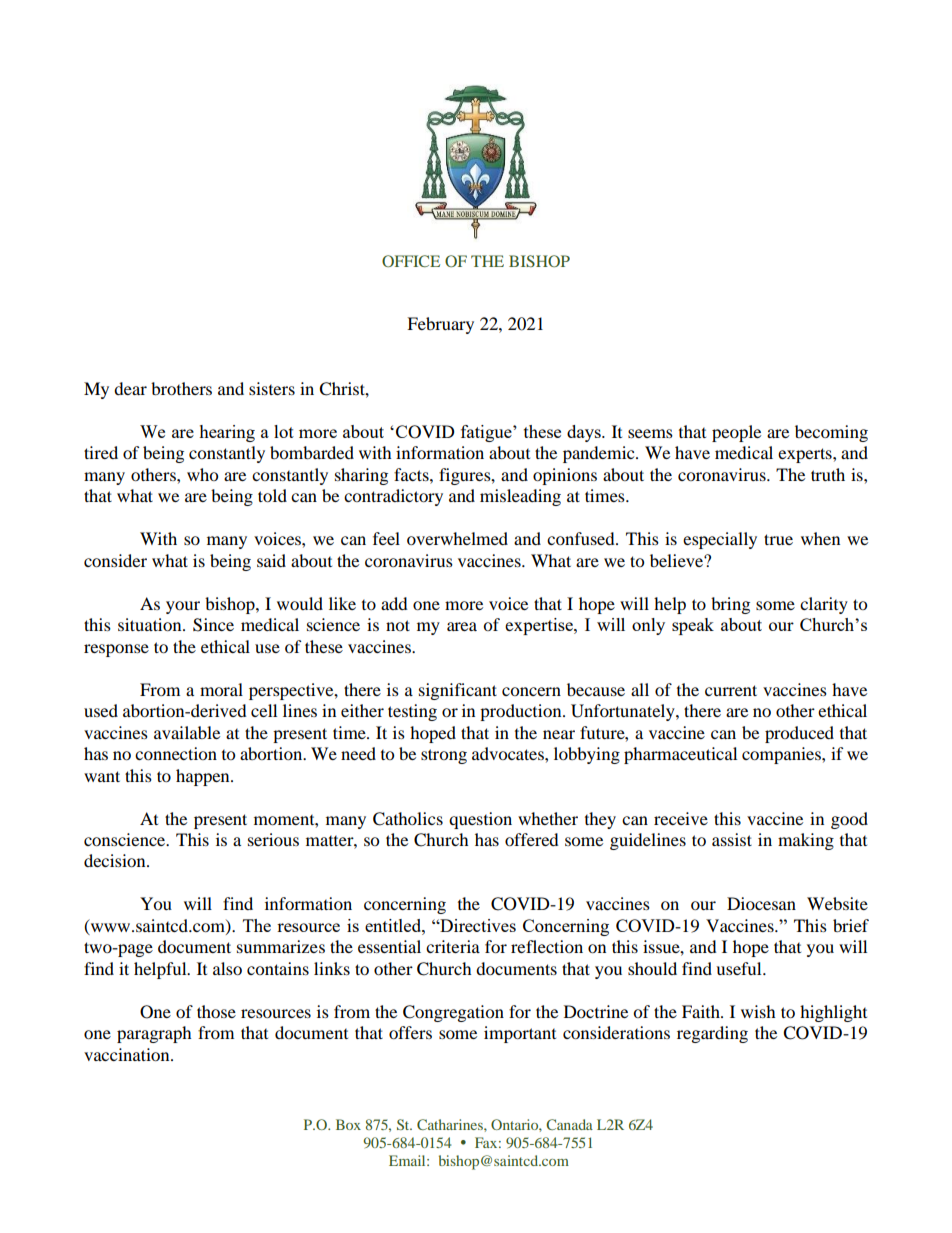  Describe the element at coordinates (731, 690) in the screenshot. I see `current` at that location.
